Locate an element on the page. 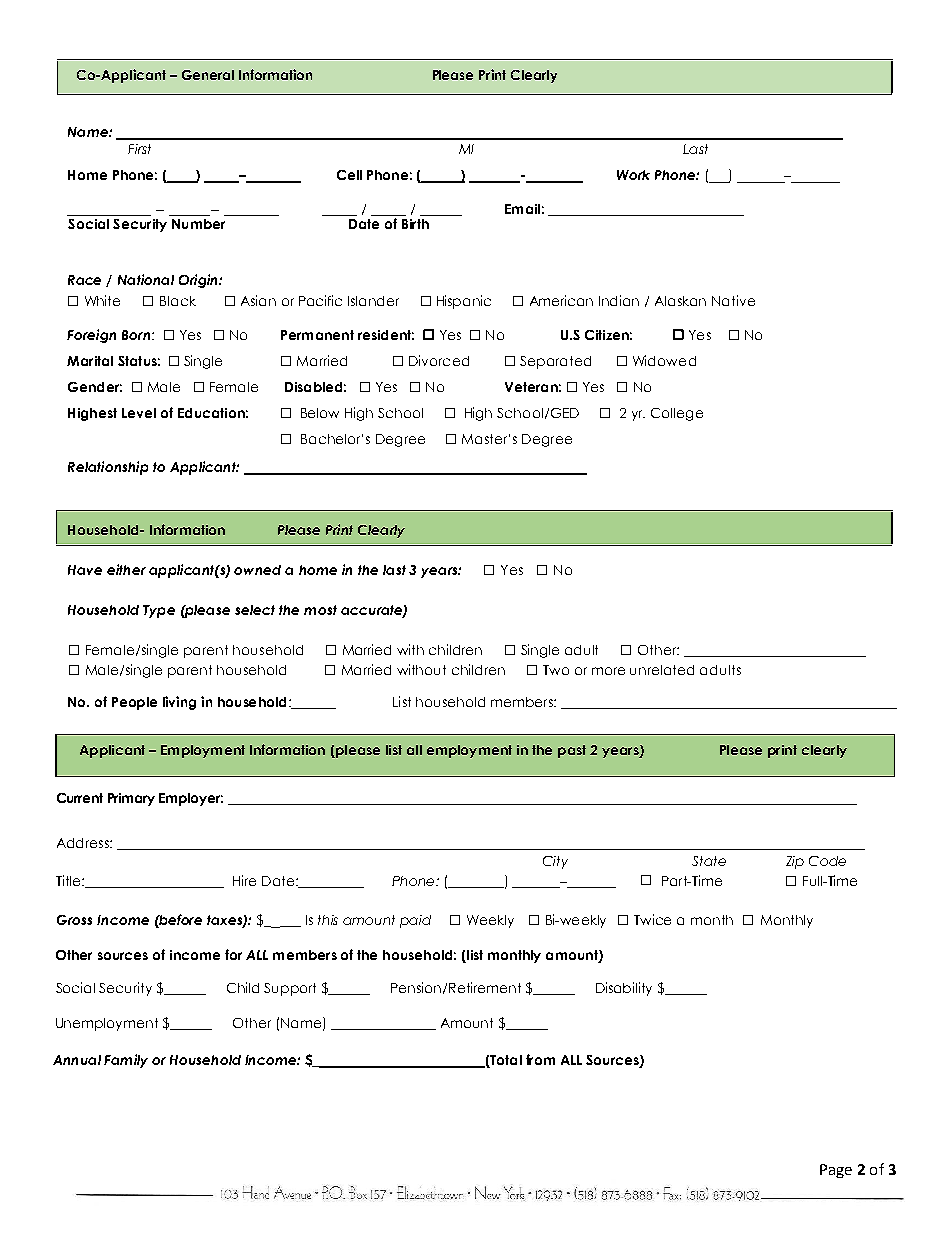 Image resolution: width=952 pixels, height=1233 pixels. Two is located at coordinates (556, 670).
